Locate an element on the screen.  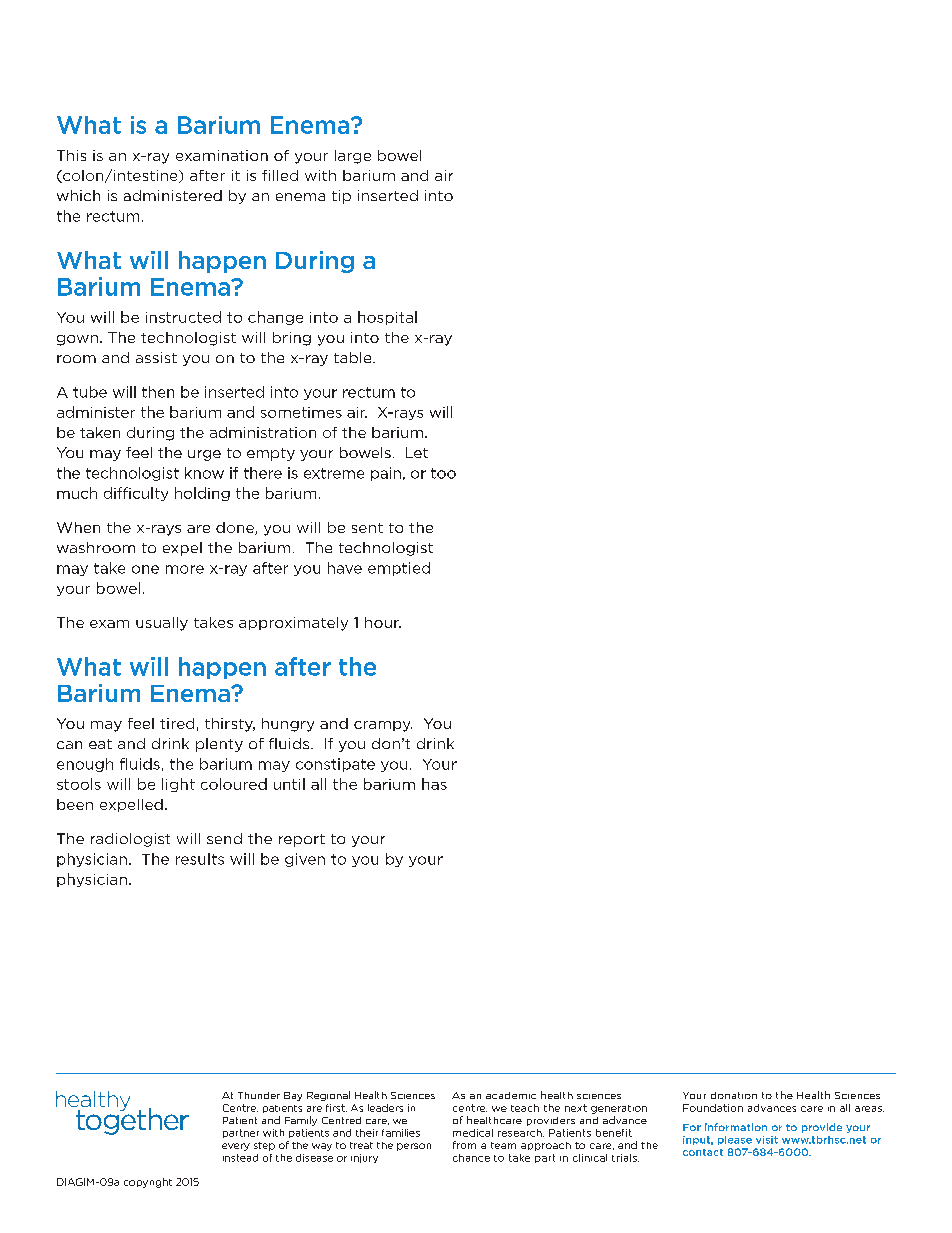
hour is located at coordinates (383, 622).
